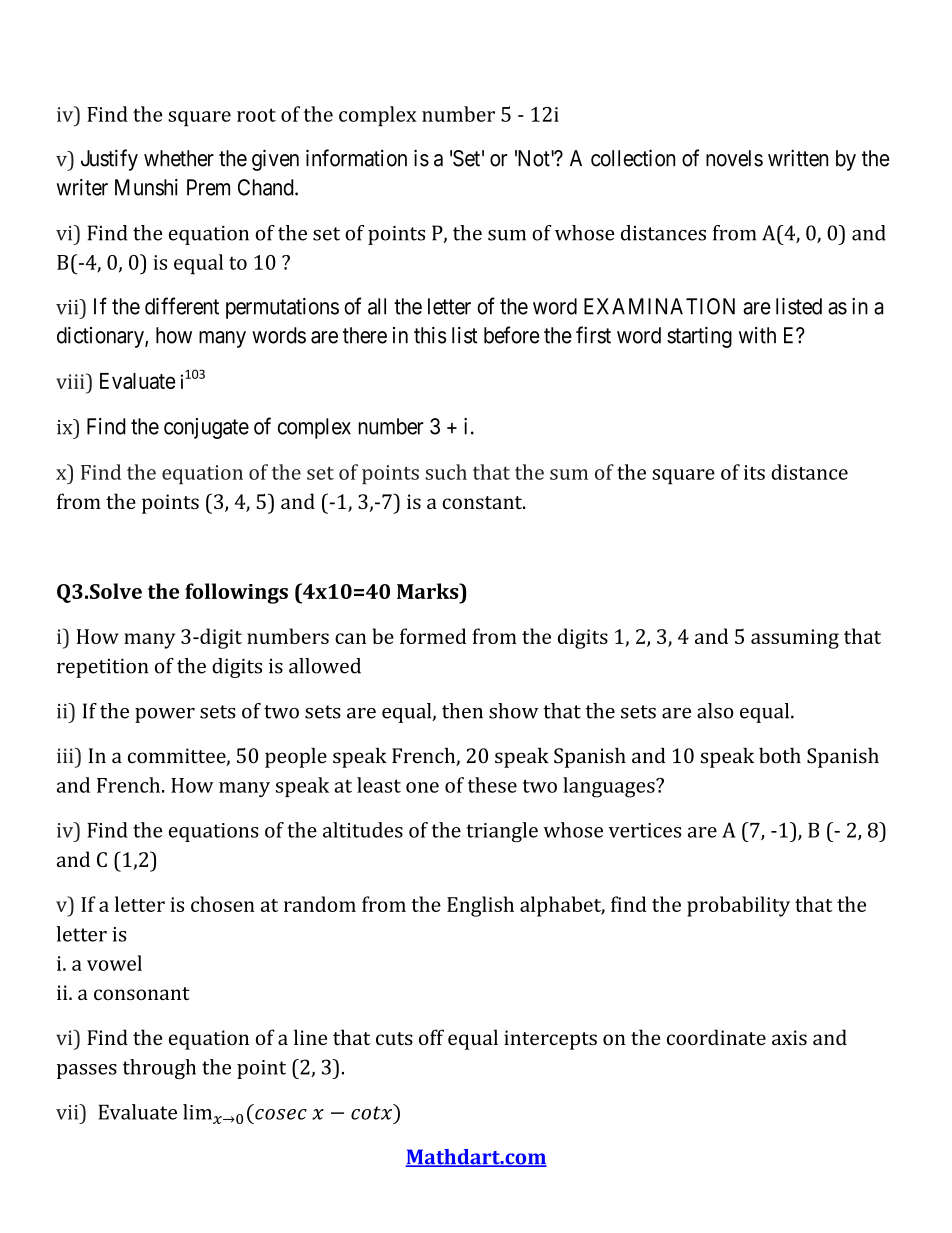  I want to click on through, so click(159, 1069).
